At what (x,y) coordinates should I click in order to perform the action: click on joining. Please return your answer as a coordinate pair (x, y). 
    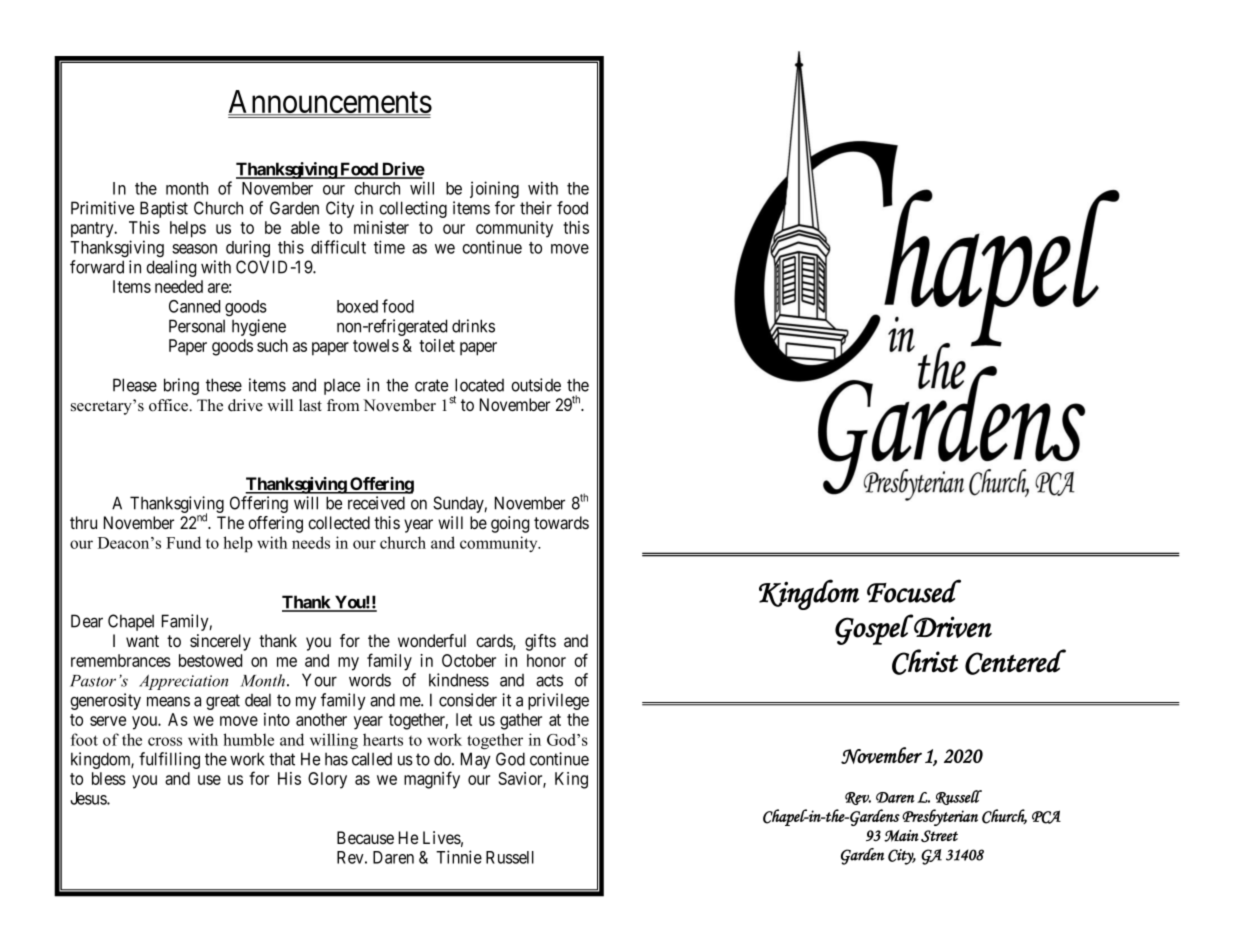
    Looking at the image, I should click on (494, 189).
